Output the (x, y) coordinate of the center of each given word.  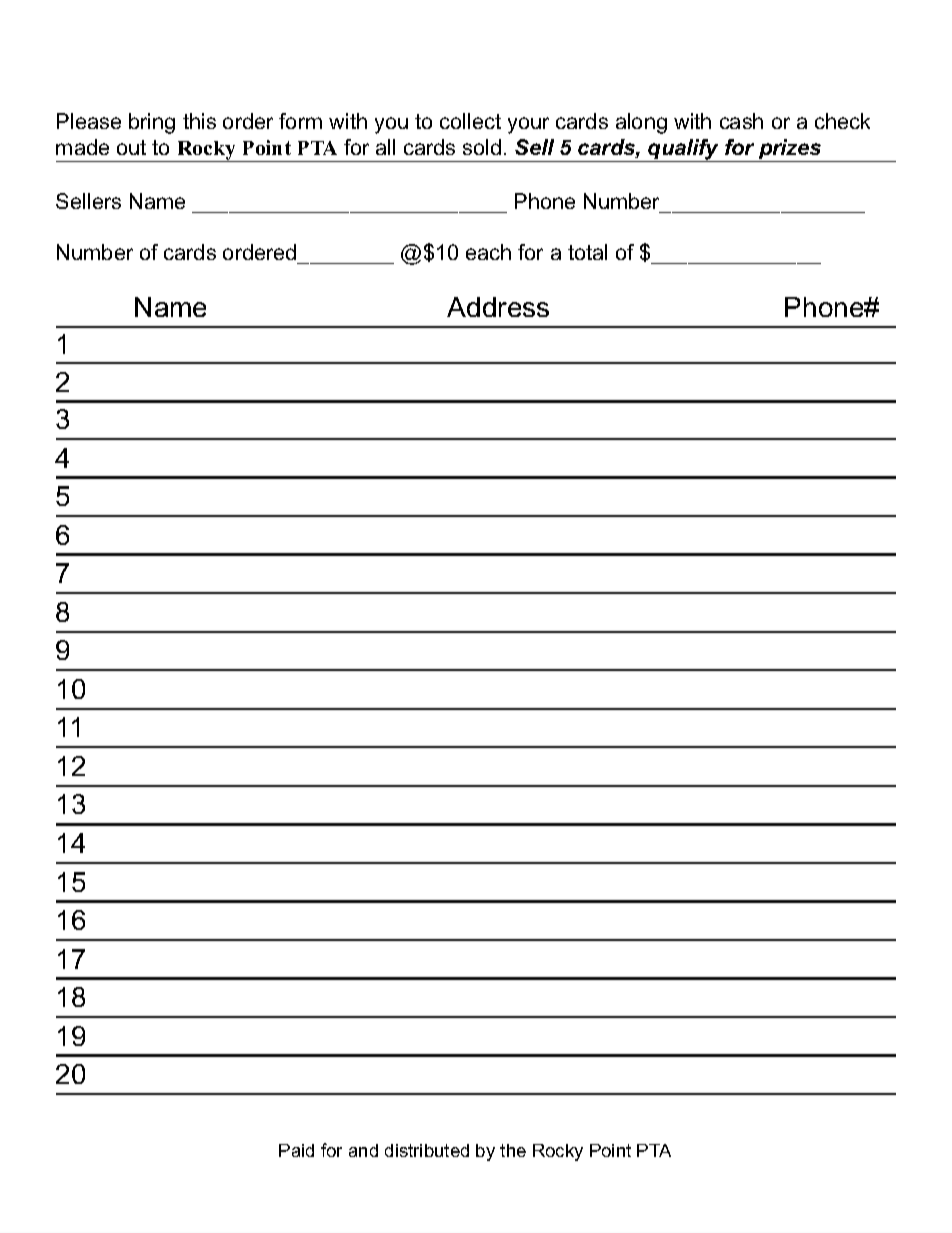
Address (498, 307)
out (131, 147)
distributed (427, 1150)
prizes (790, 150)
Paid (296, 1150)
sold (482, 147)
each (488, 252)
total (587, 252)
